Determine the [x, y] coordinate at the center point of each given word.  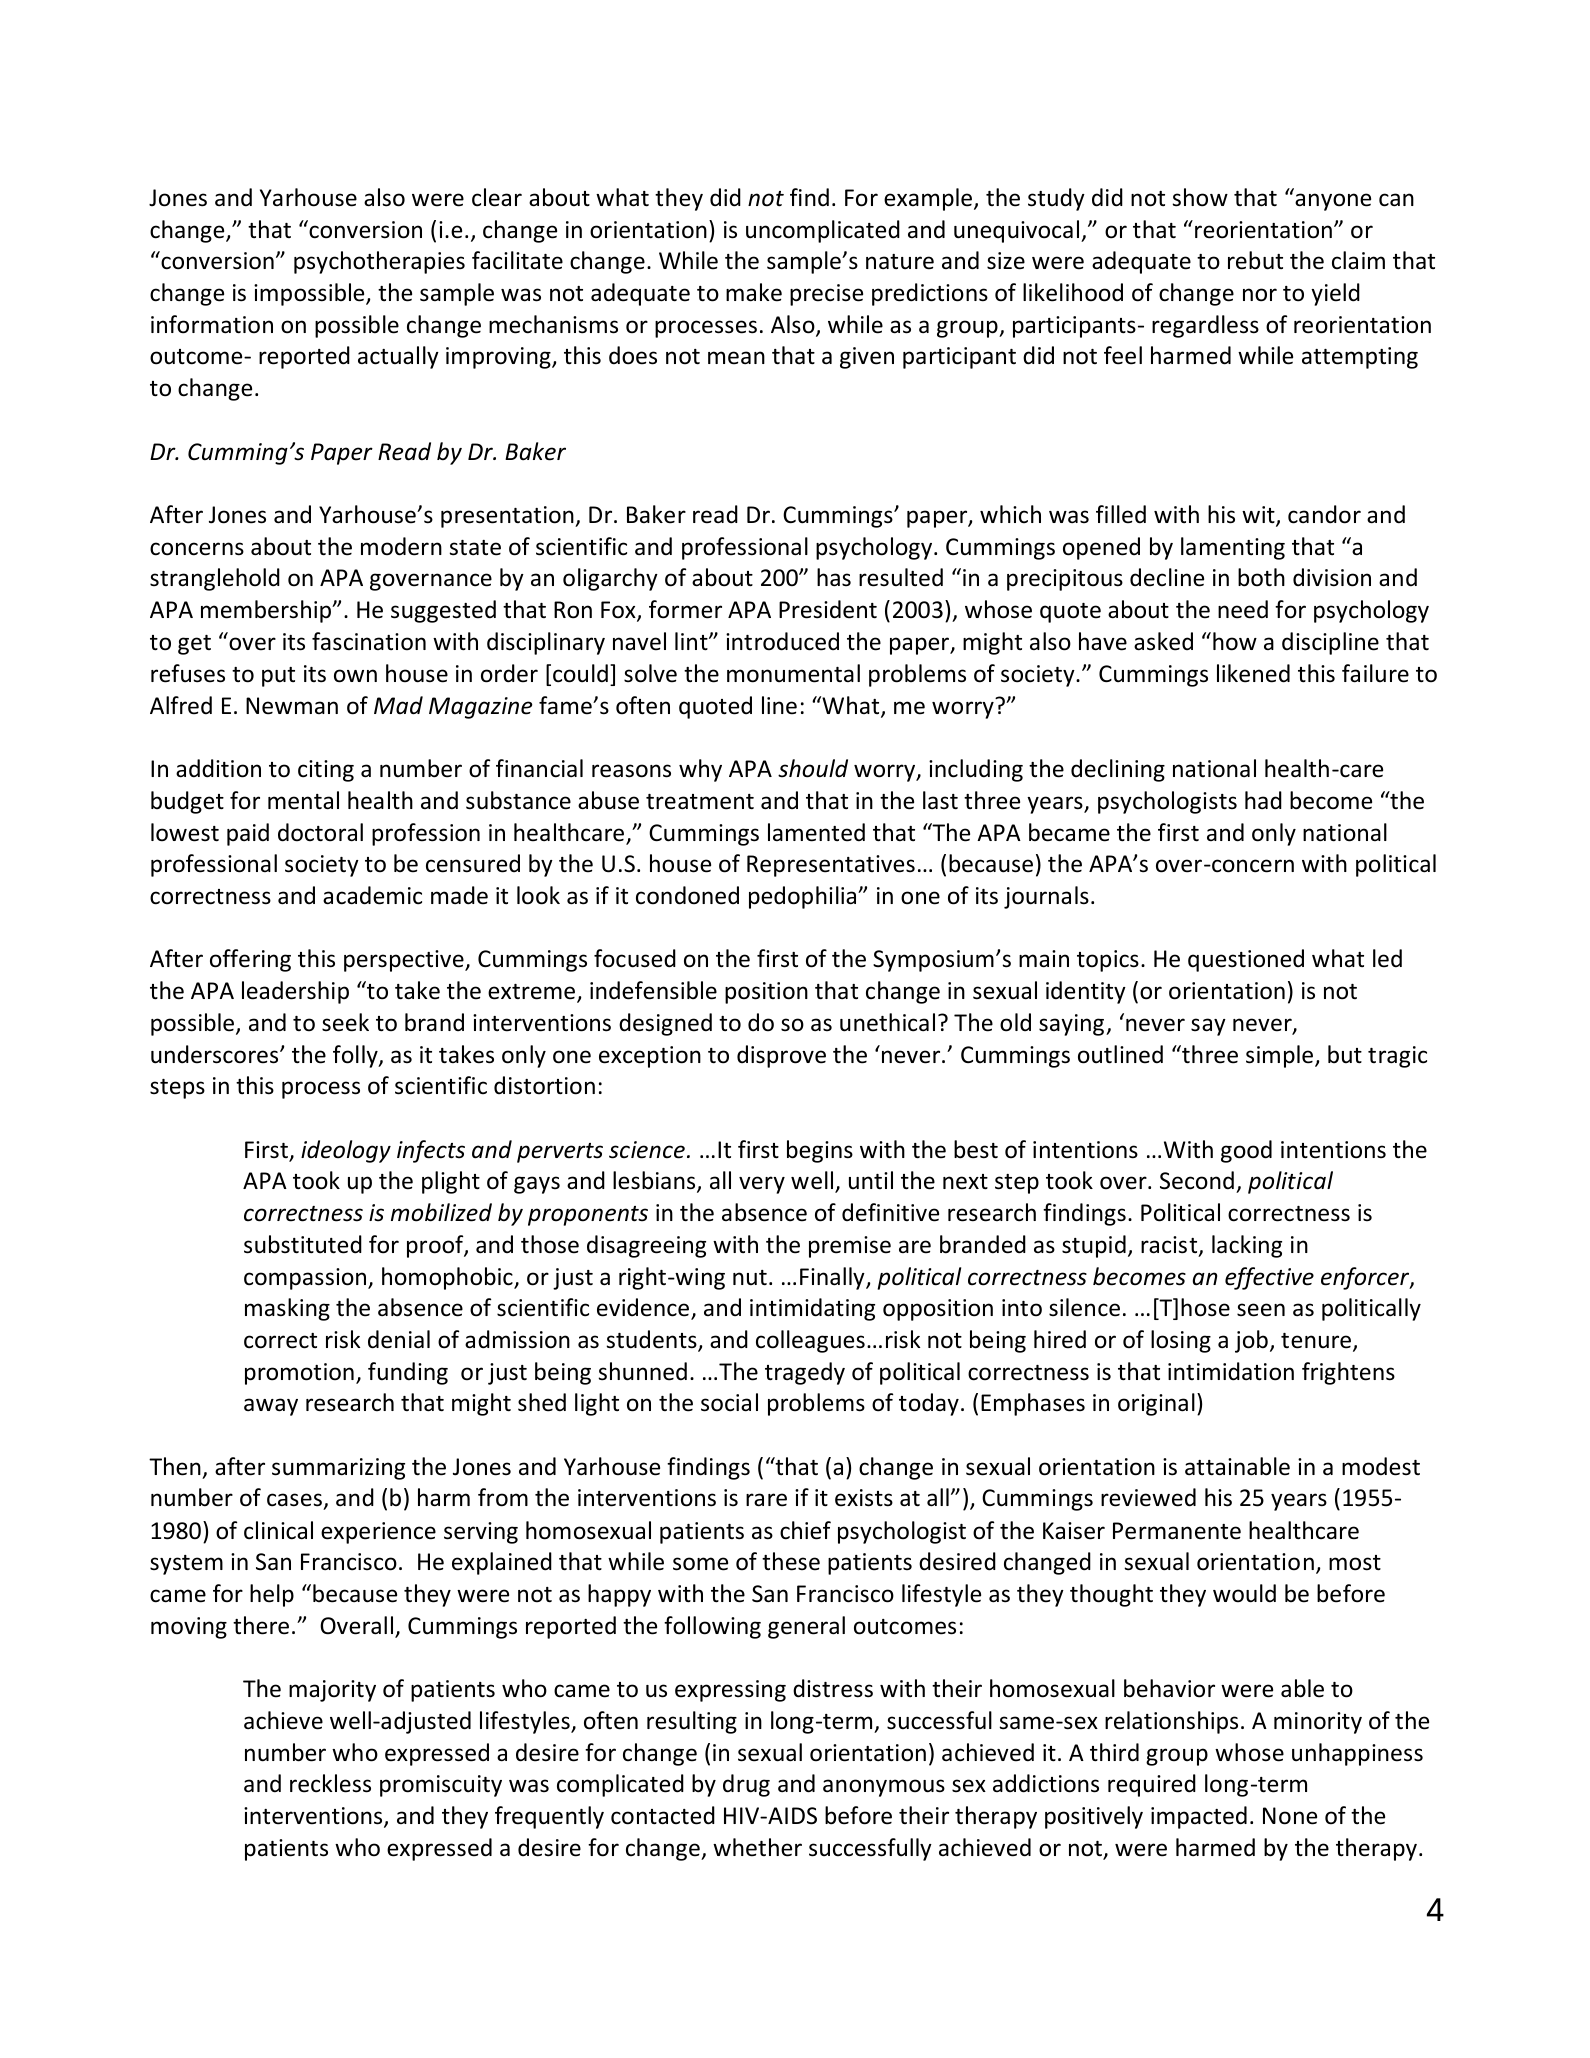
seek [345, 1022]
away [271, 1407]
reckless [330, 1783]
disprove [781, 1056]
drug [746, 1785]
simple [1279, 1056]
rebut [1255, 260]
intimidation [1231, 1371]
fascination [369, 641]
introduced [782, 641]
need [1243, 609]
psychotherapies [379, 262]
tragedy [805, 1373]
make [754, 292]
